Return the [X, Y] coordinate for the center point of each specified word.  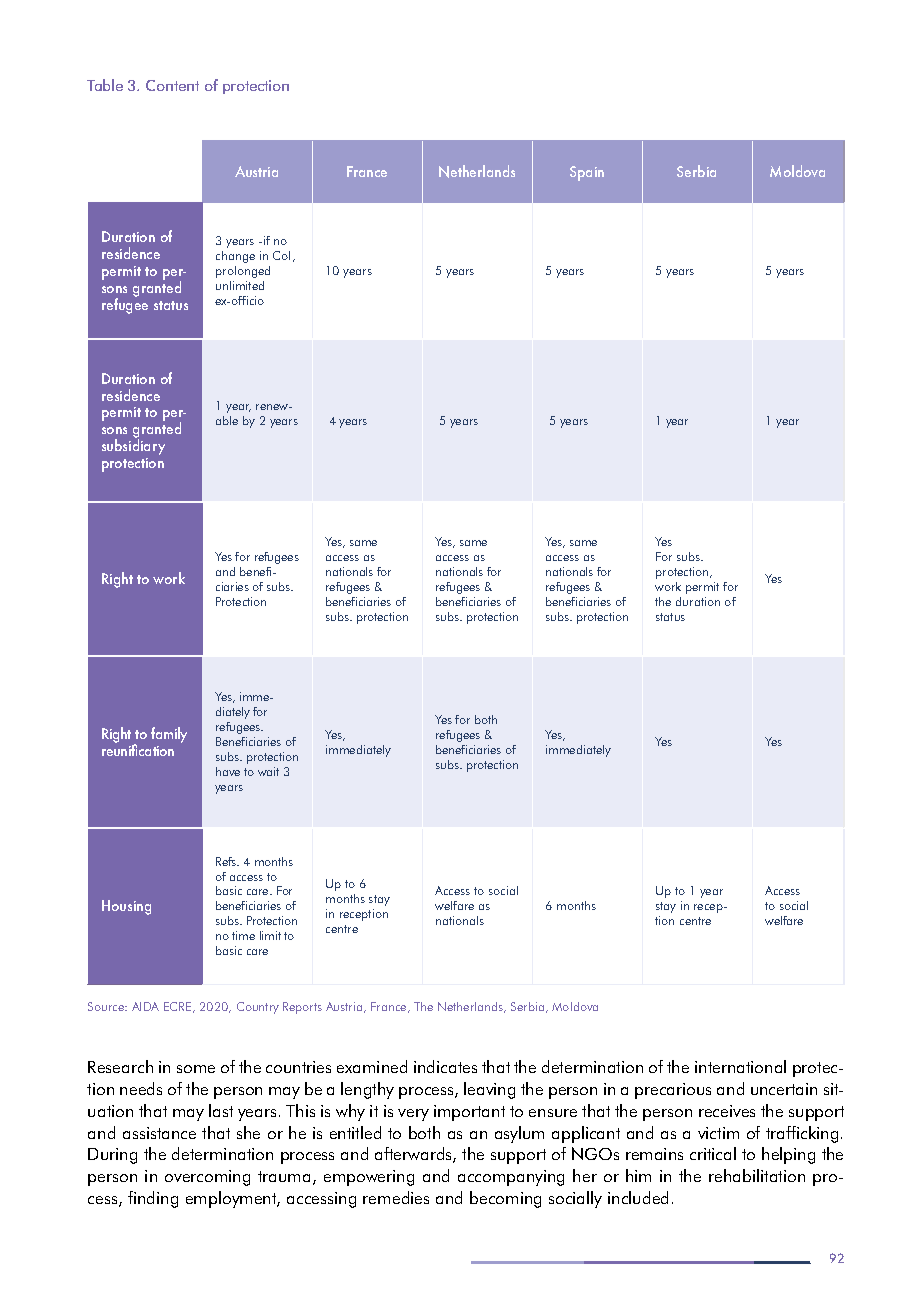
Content [172, 85]
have [228, 771]
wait [268, 771]
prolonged [243, 272]
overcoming [207, 1178]
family [169, 735]
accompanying [511, 1178]
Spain [587, 173]
